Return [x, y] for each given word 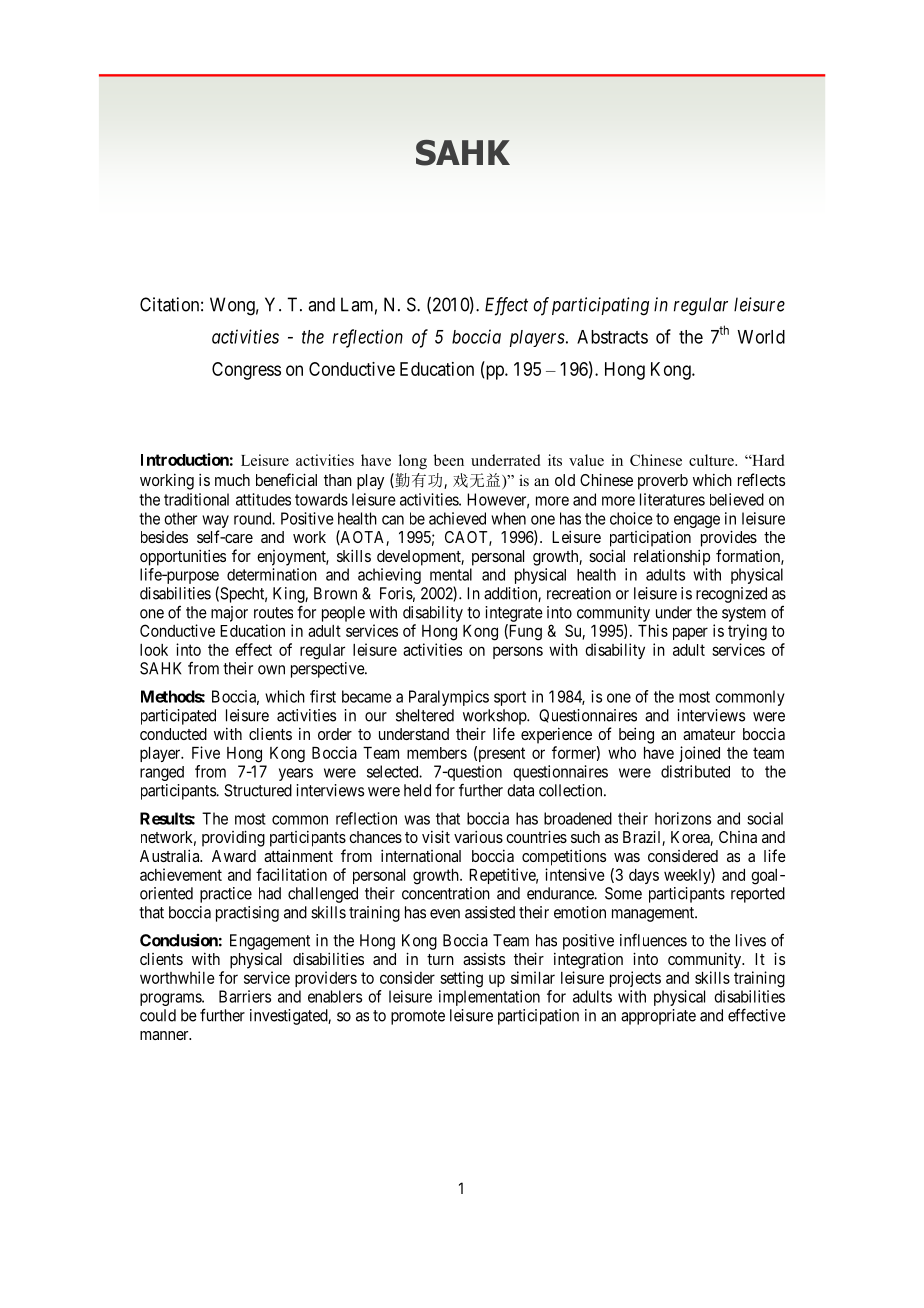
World [761, 337]
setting [461, 979]
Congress [246, 371]
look [154, 650]
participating [600, 306]
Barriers [245, 996]
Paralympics [449, 698]
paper [690, 633]
